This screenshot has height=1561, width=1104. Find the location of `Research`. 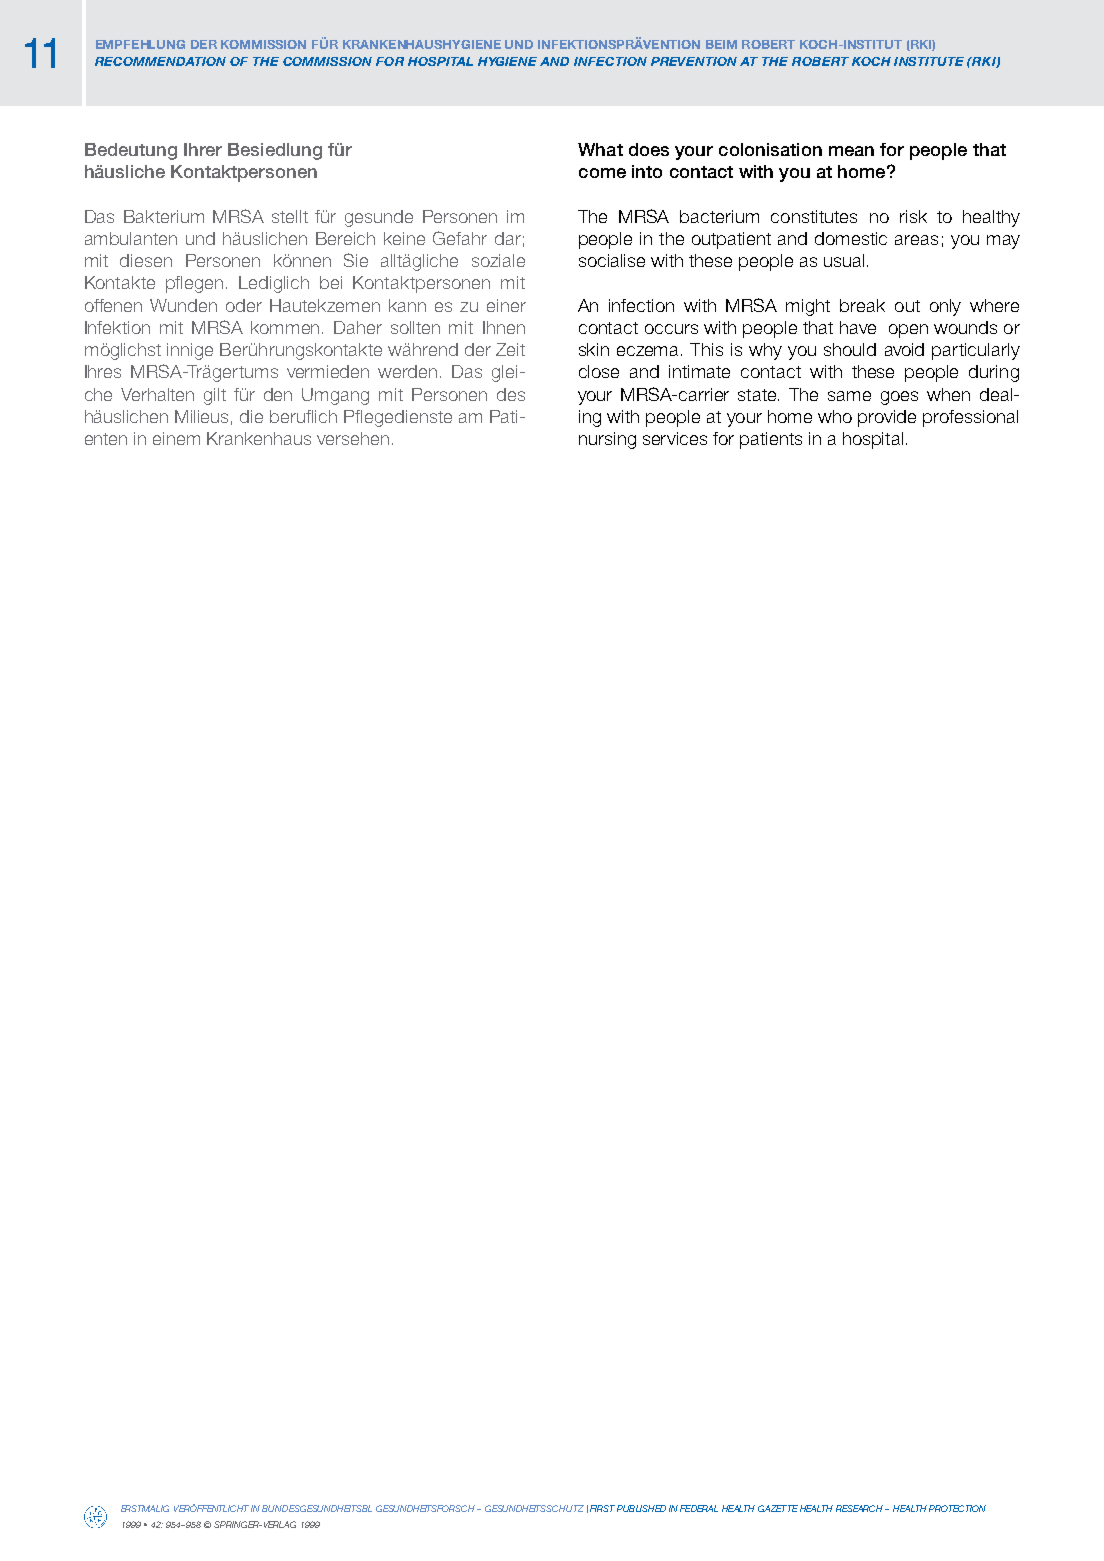

Research is located at coordinates (861, 1508).
